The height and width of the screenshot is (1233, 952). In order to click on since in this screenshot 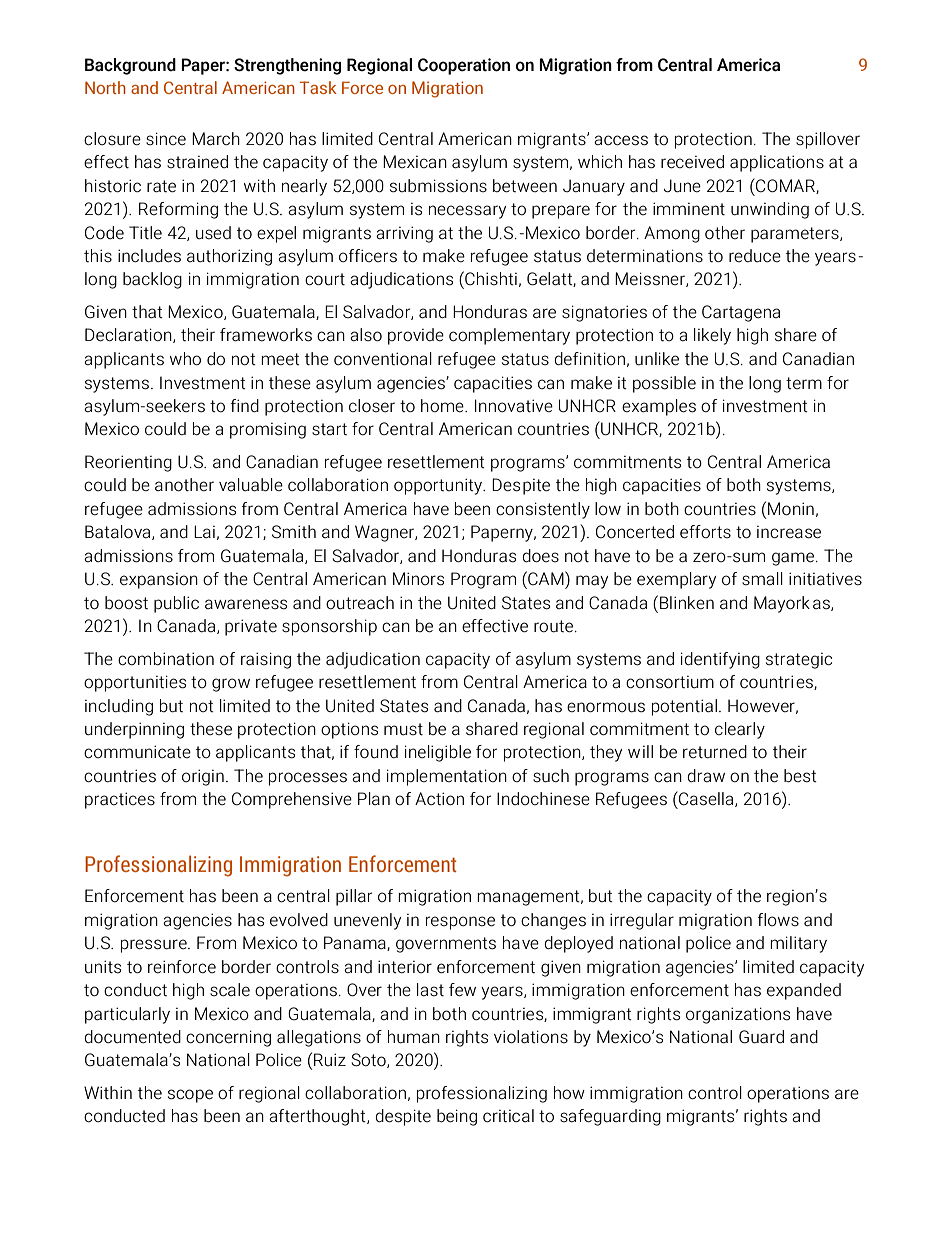, I will do `click(166, 138)`.
